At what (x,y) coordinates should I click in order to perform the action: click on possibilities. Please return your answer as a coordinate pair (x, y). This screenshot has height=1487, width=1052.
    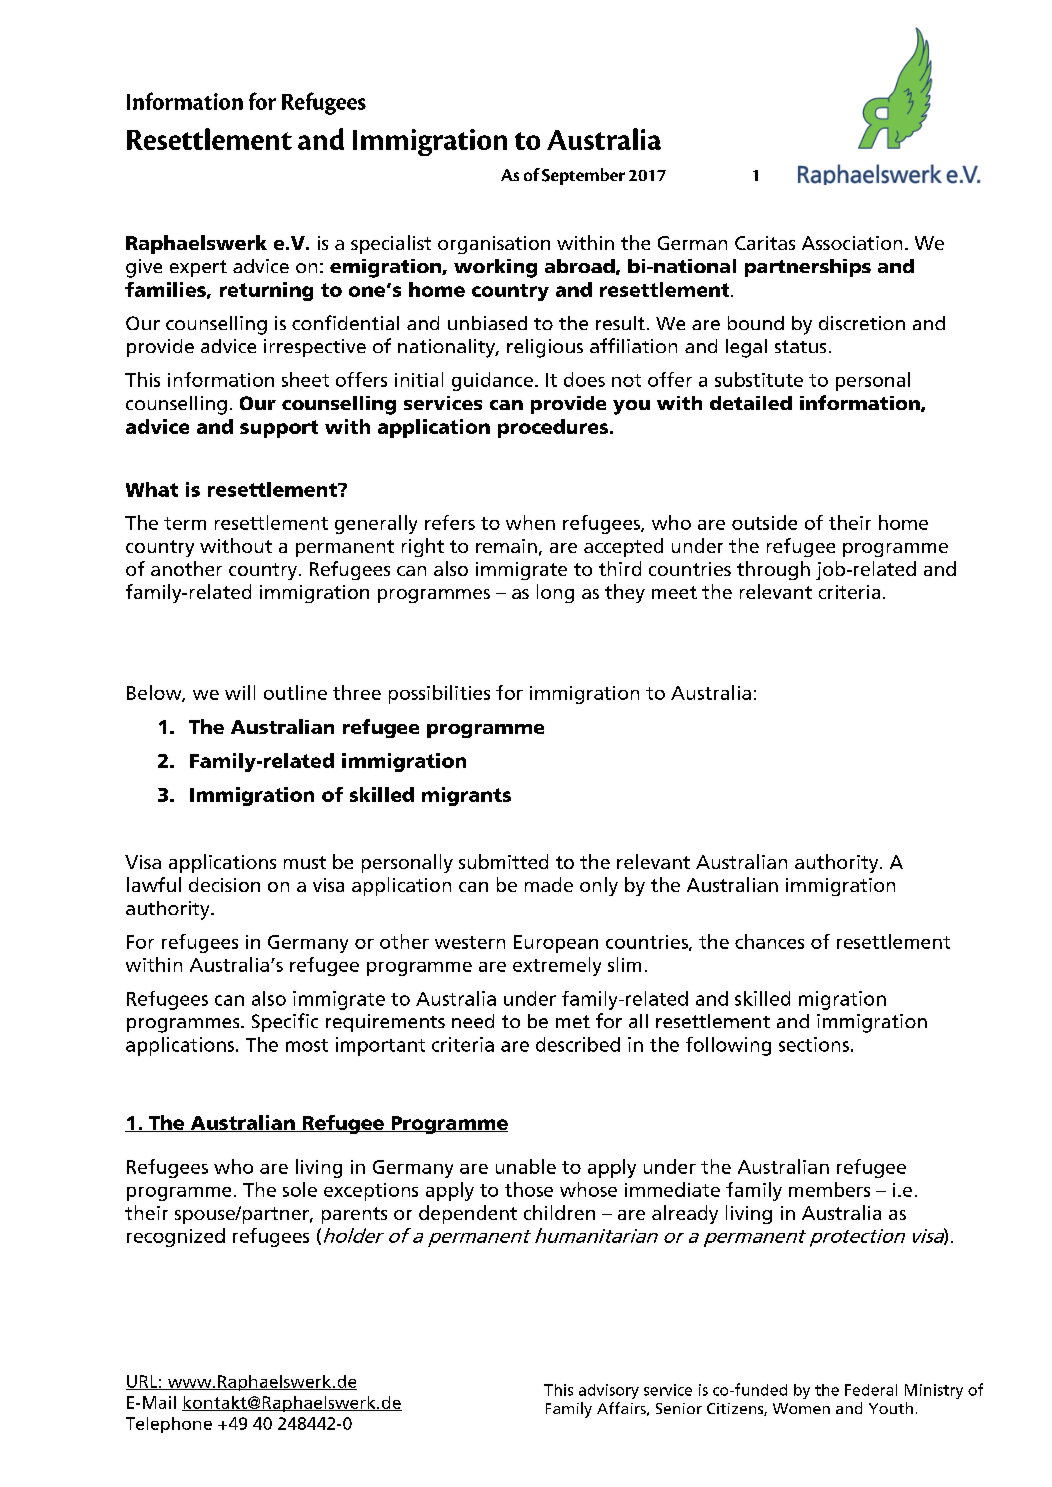
    Looking at the image, I should click on (439, 694).
